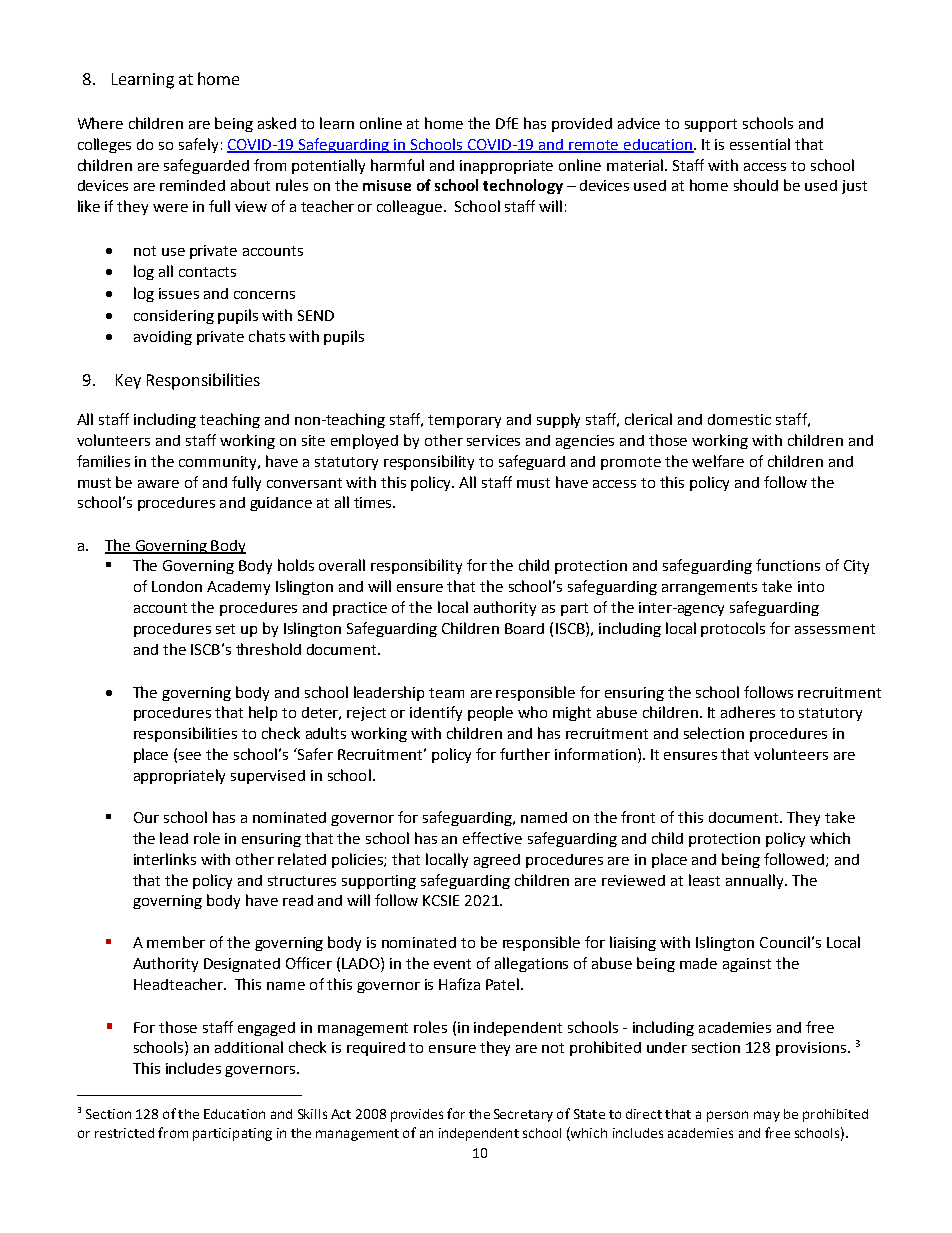 The image size is (952, 1233). I want to click on protocols, so click(733, 629).
